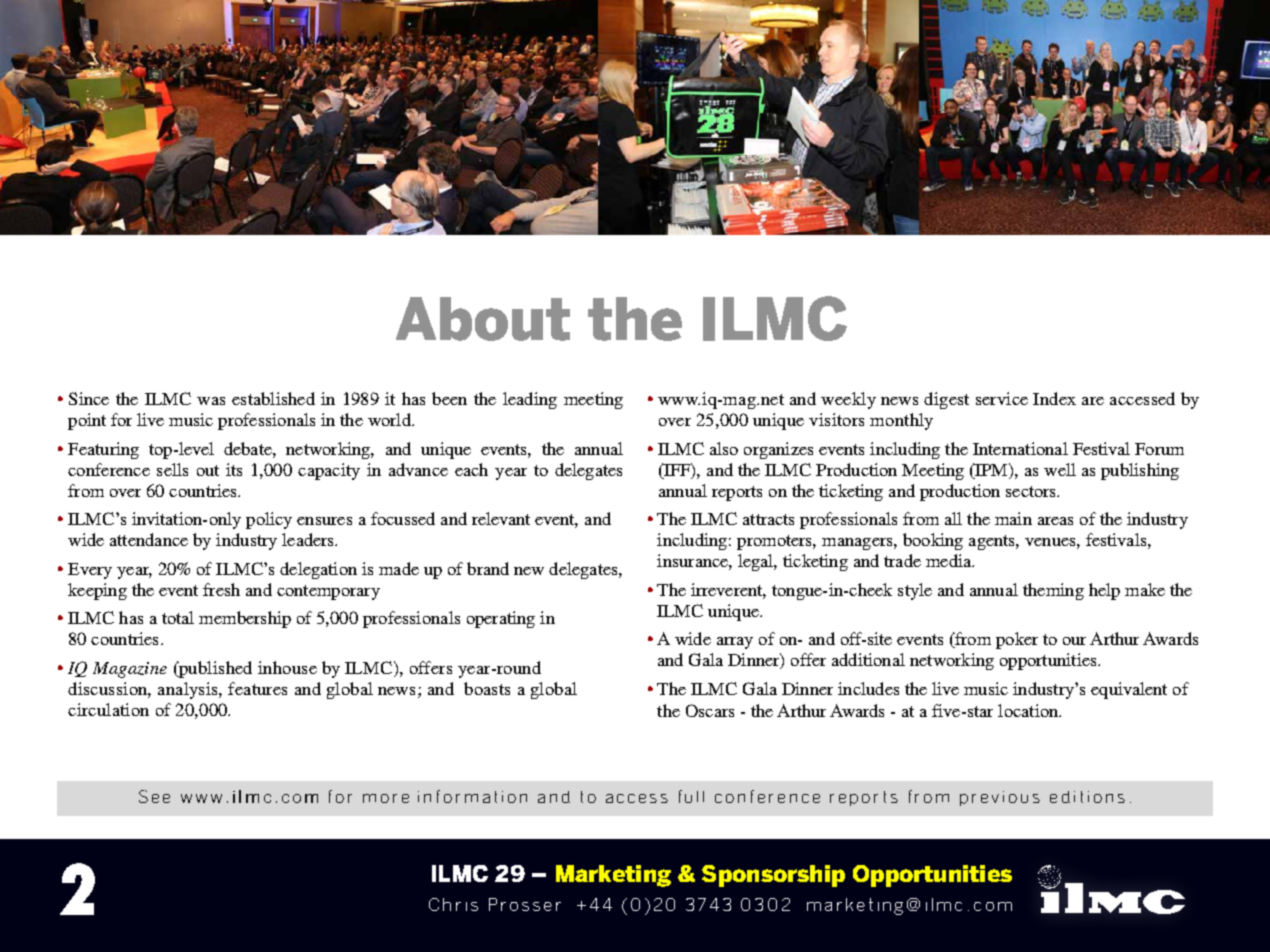 The image size is (1270, 952). I want to click on Sponsorship, so click(773, 876).
